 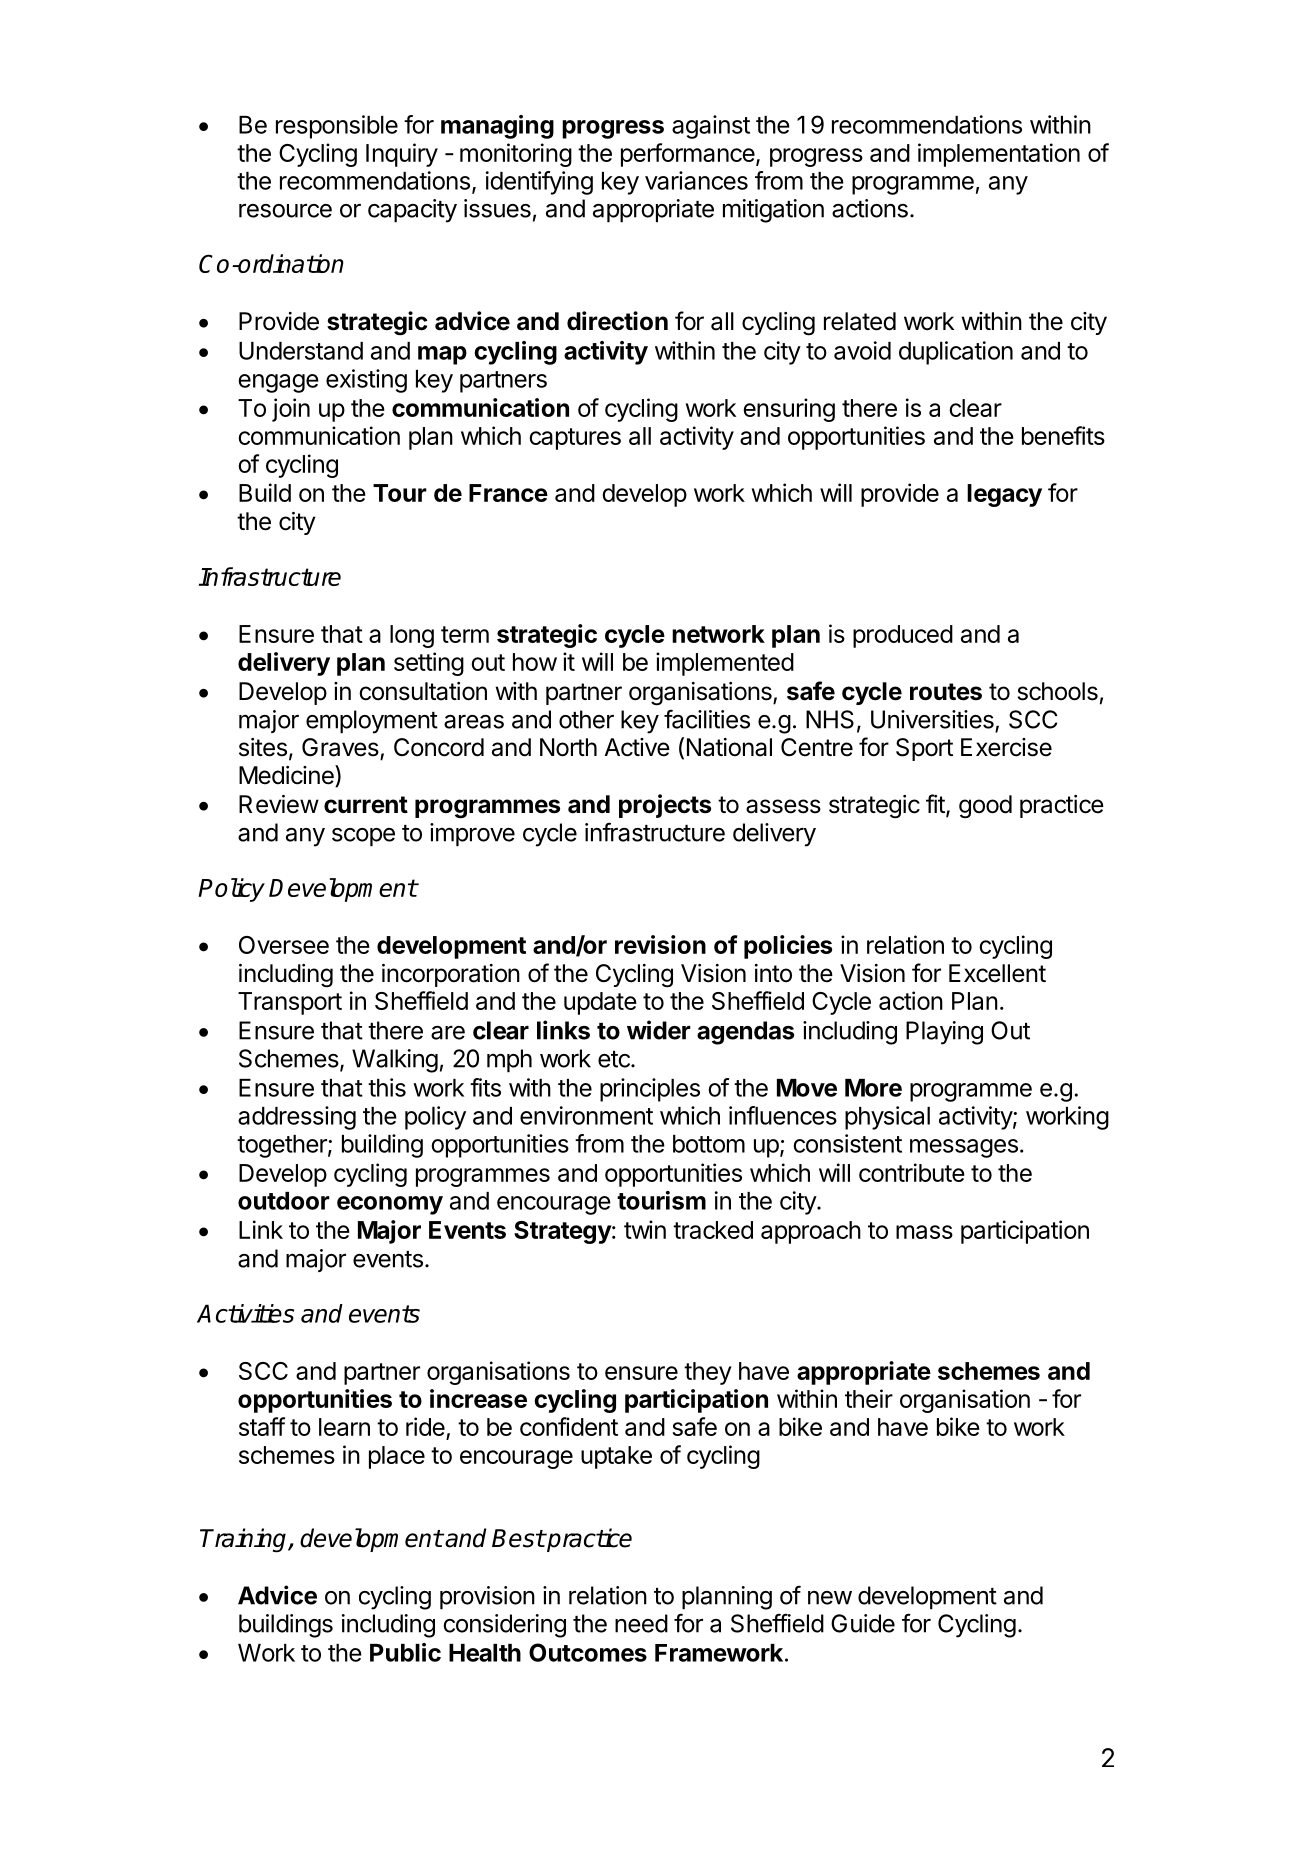 What do you see at coordinates (946, 692) in the image?
I see `routes` at bounding box center [946, 692].
